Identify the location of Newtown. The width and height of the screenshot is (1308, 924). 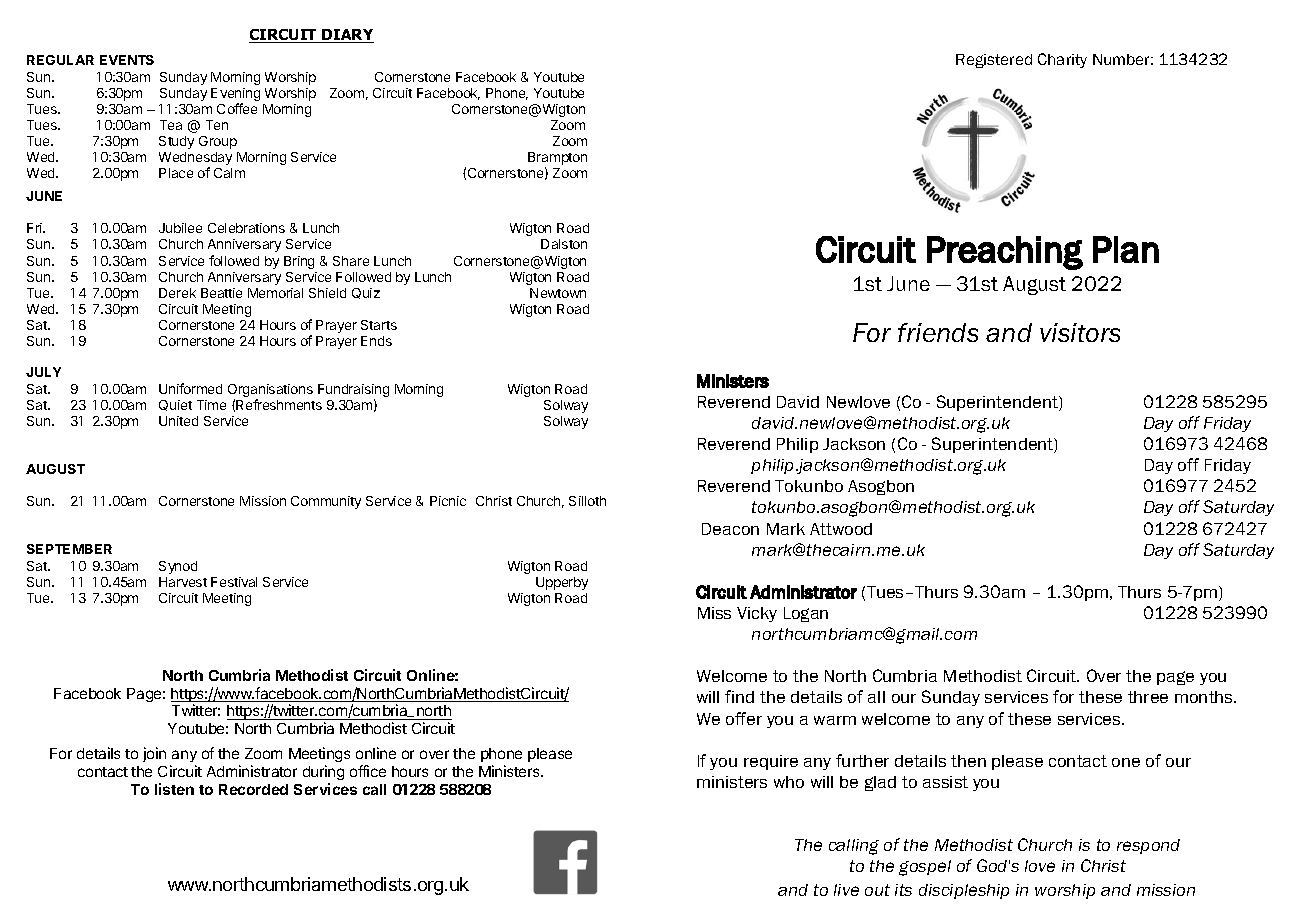
(558, 293).
